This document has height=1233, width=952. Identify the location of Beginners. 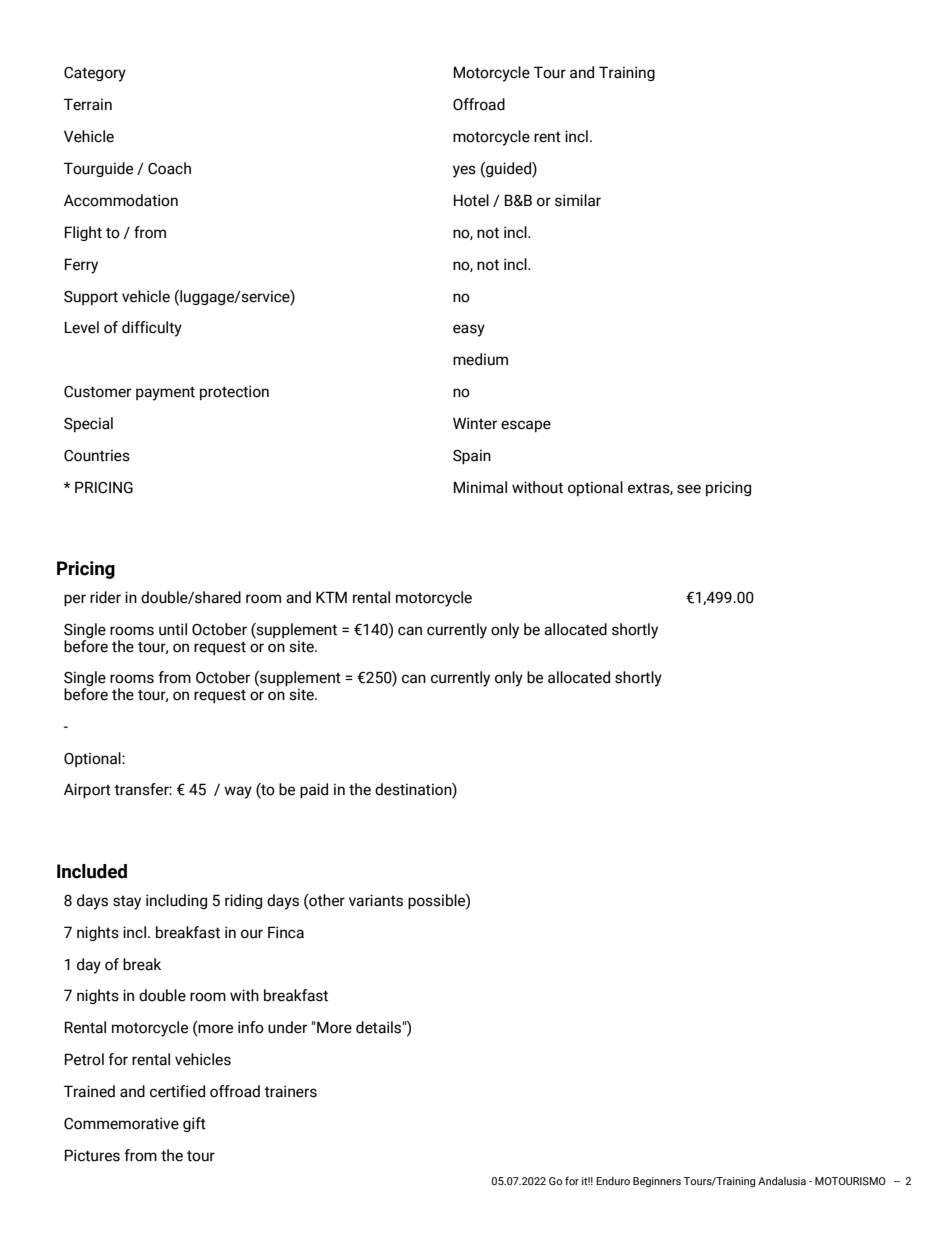
(657, 1182).
